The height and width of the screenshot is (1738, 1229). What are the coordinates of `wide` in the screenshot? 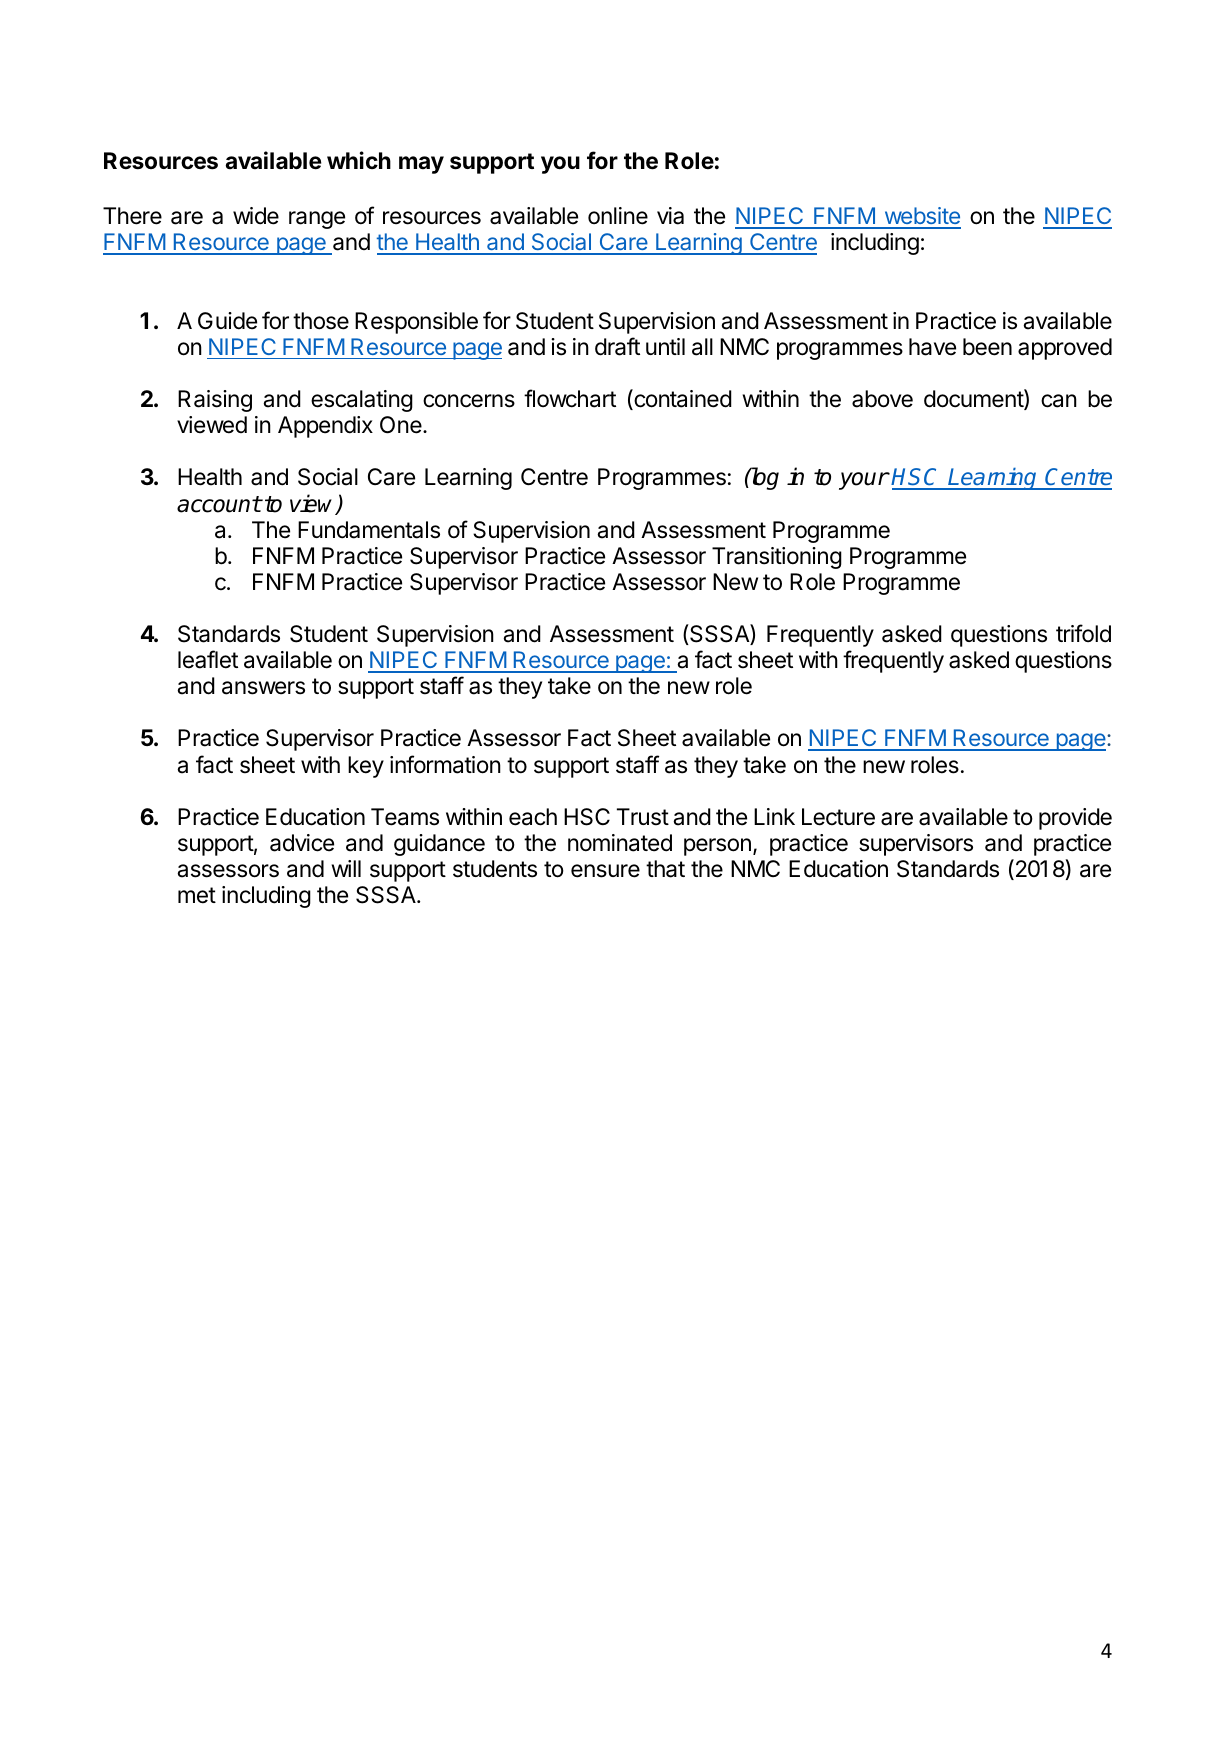 It's located at (256, 216).
